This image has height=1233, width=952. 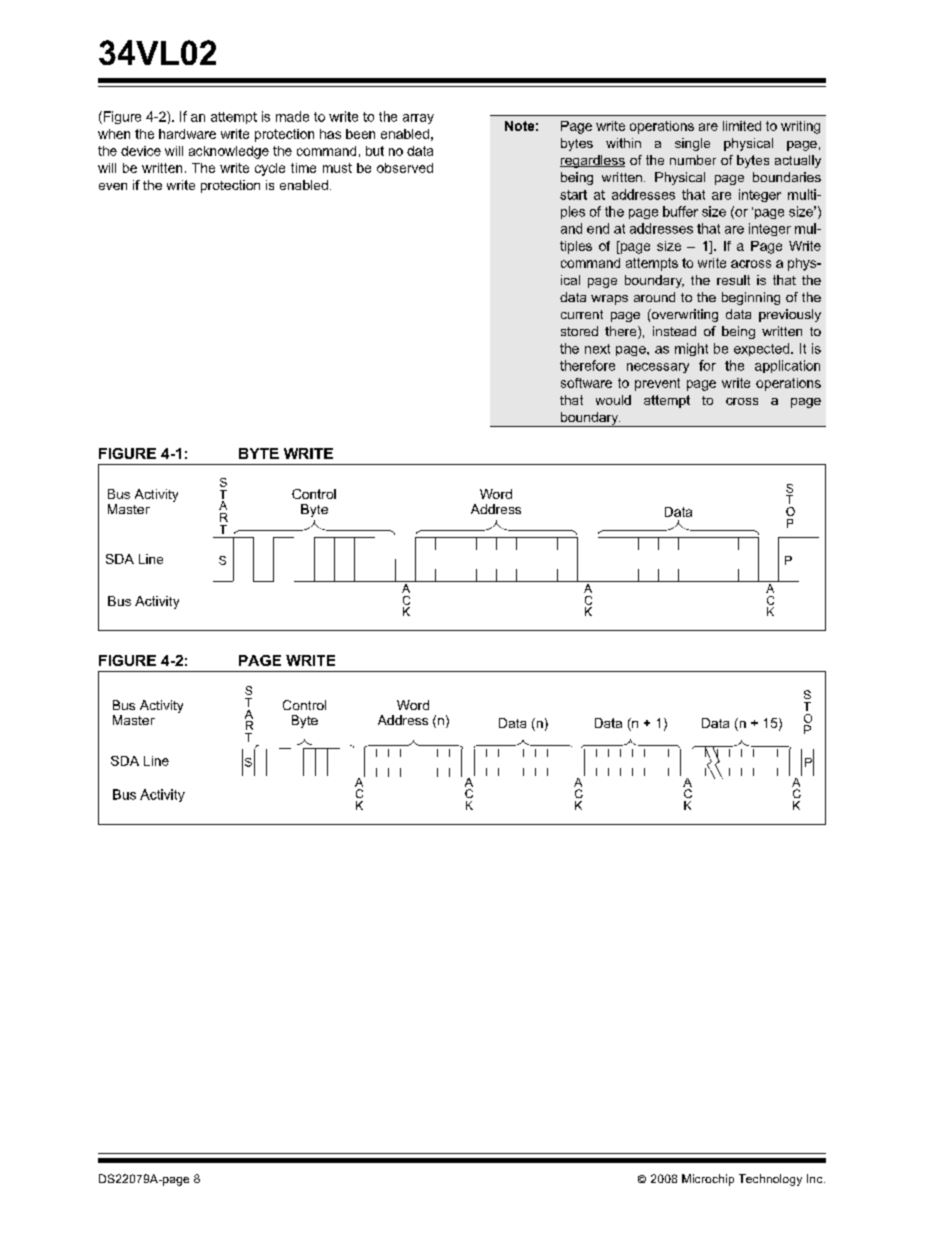 What do you see at coordinates (816, 1178) in the image?
I see `Inc` at bounding box center [816, 1178].
